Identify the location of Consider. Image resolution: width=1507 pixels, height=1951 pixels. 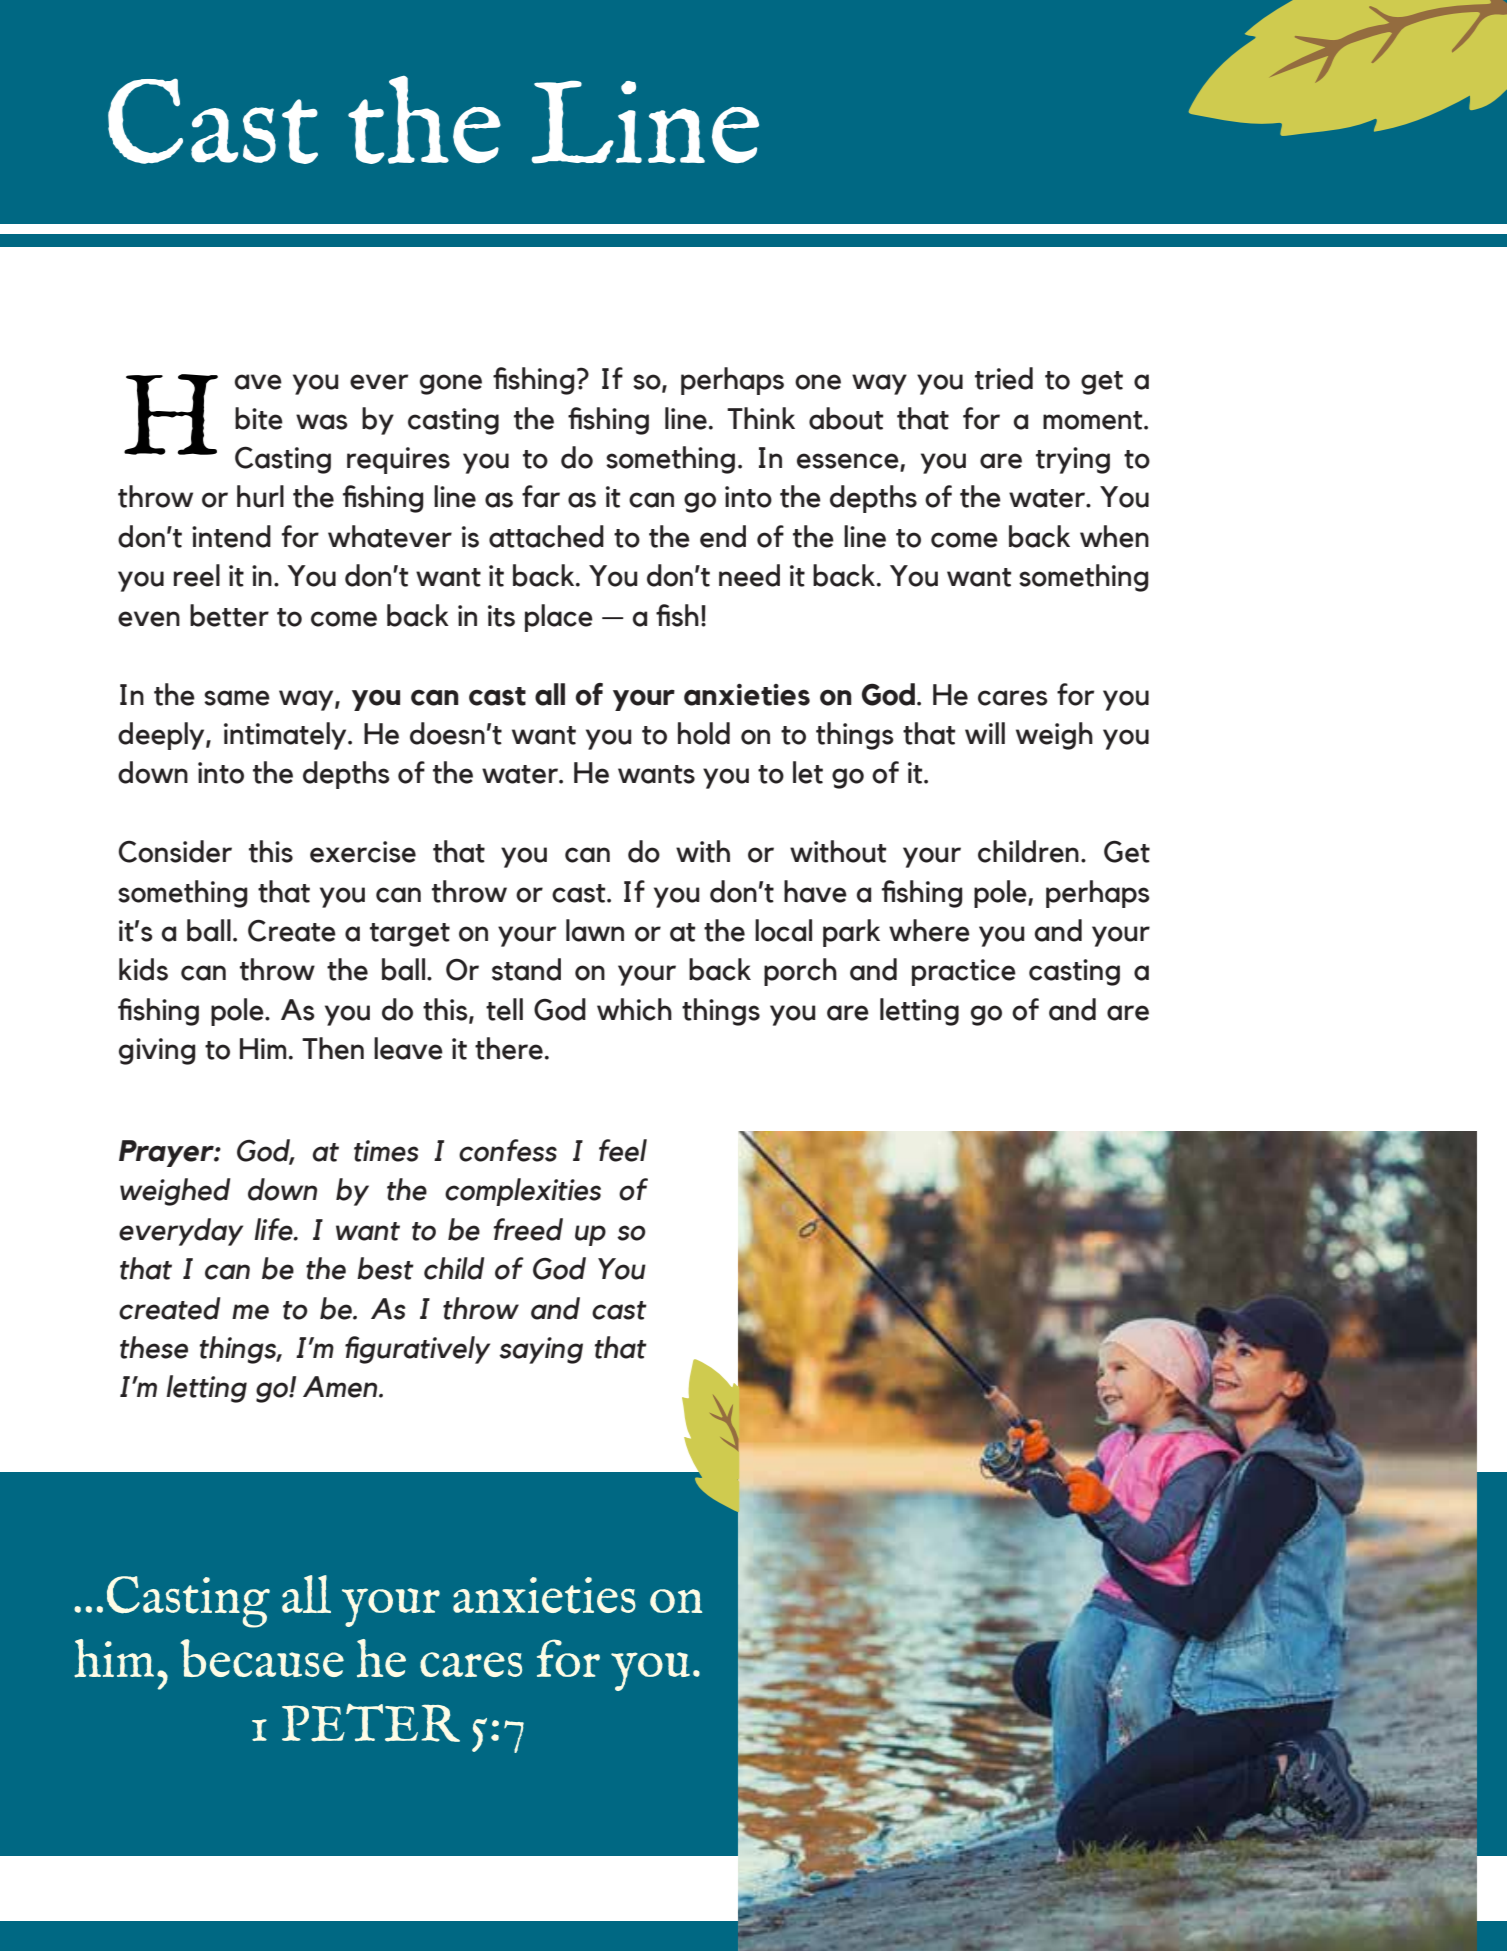
(175, 851).
